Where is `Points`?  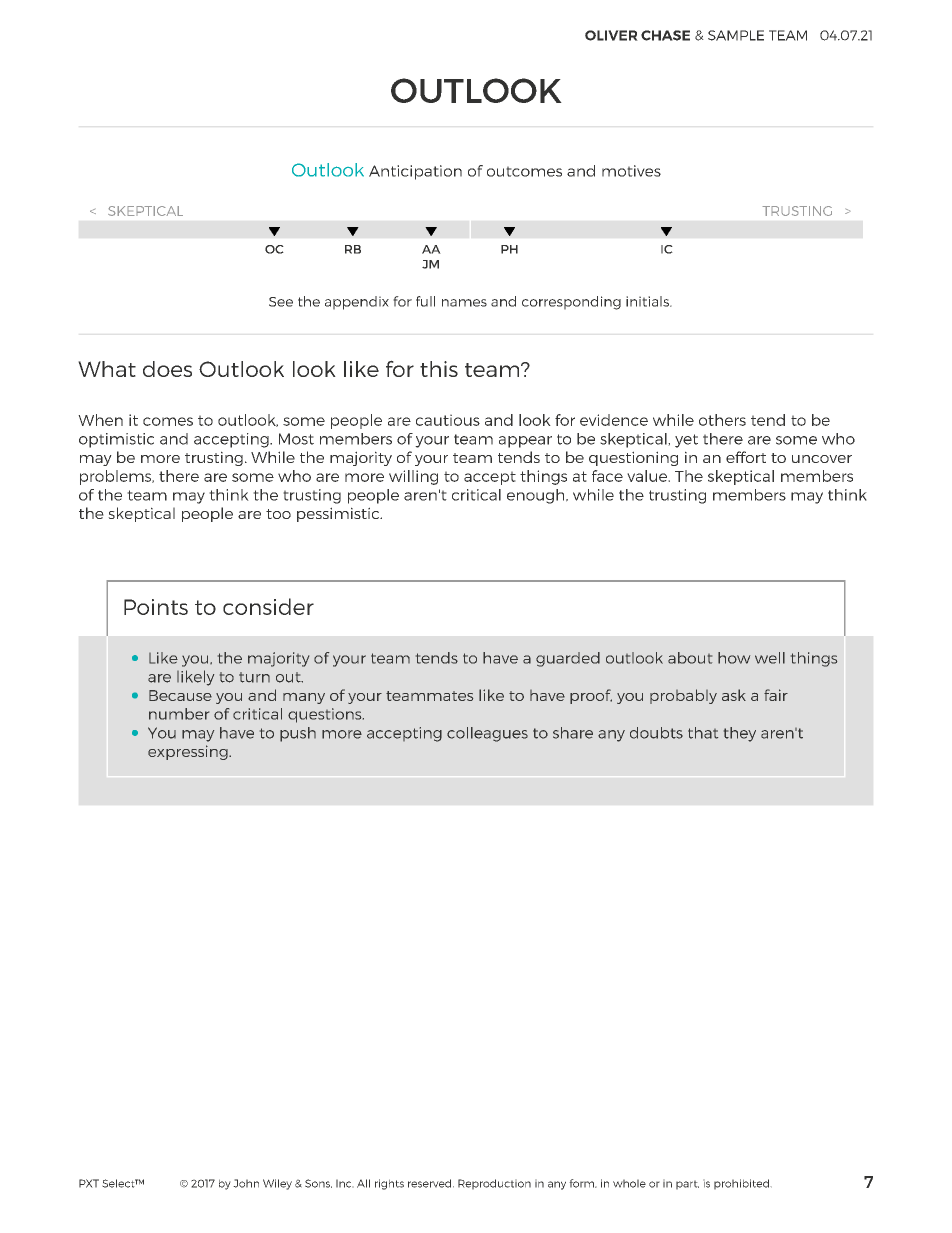
Points is located at coordinates (156, 607).
